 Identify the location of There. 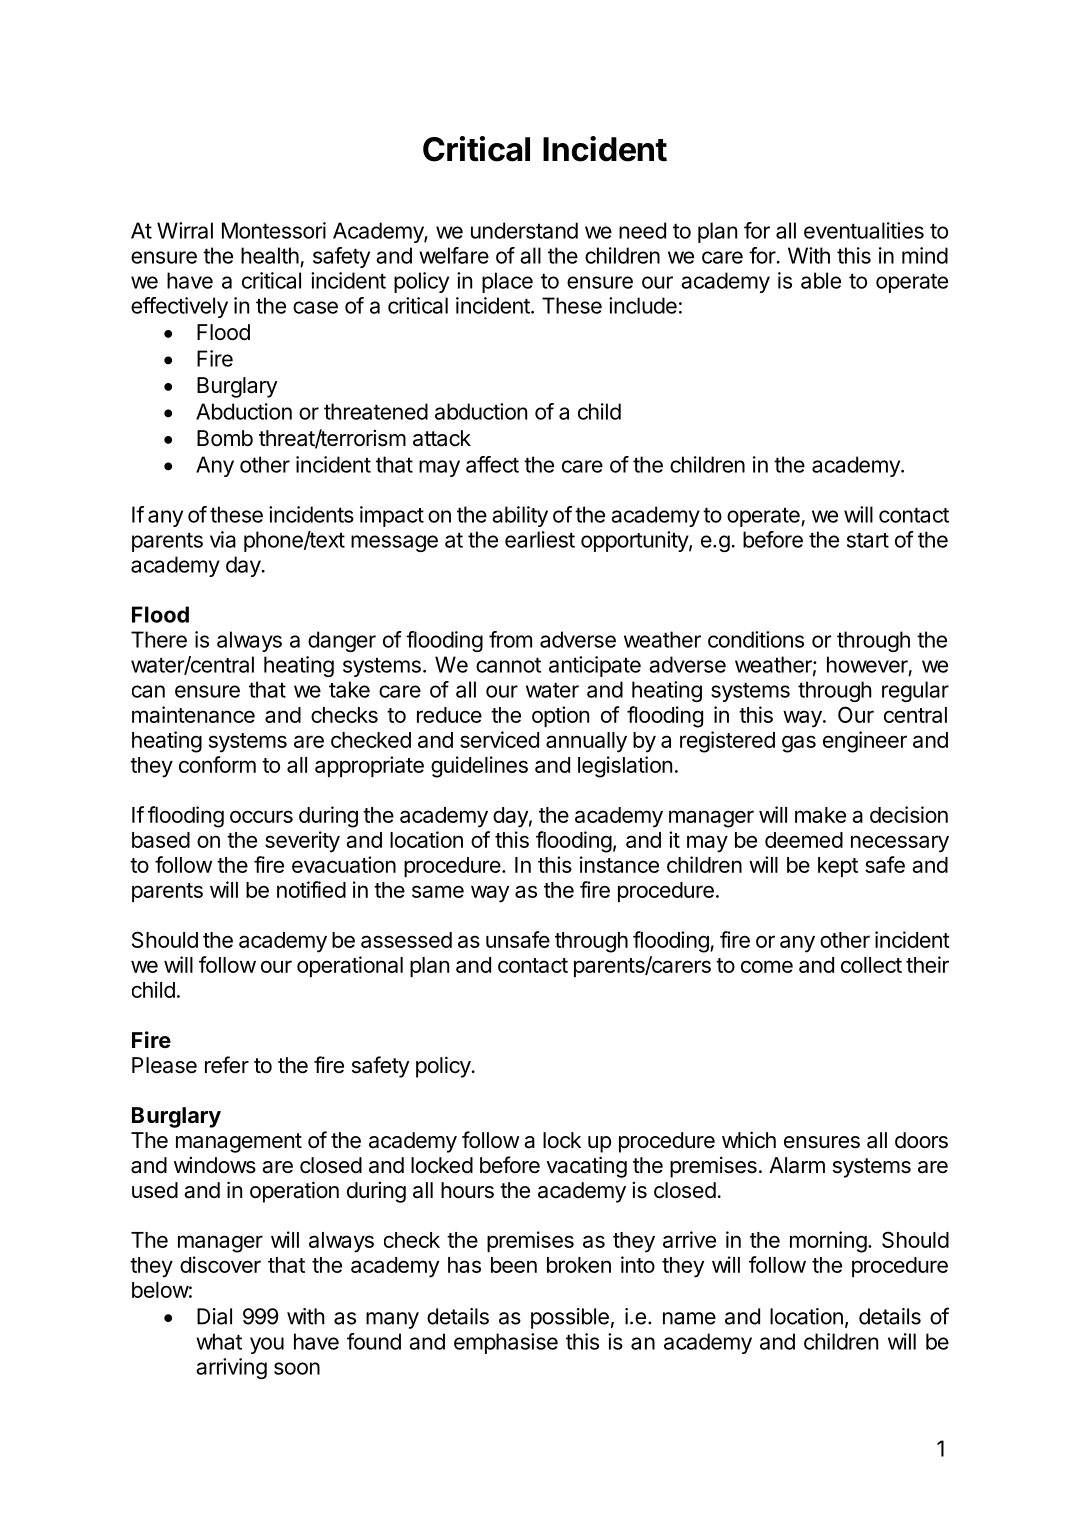
(159, 639).
